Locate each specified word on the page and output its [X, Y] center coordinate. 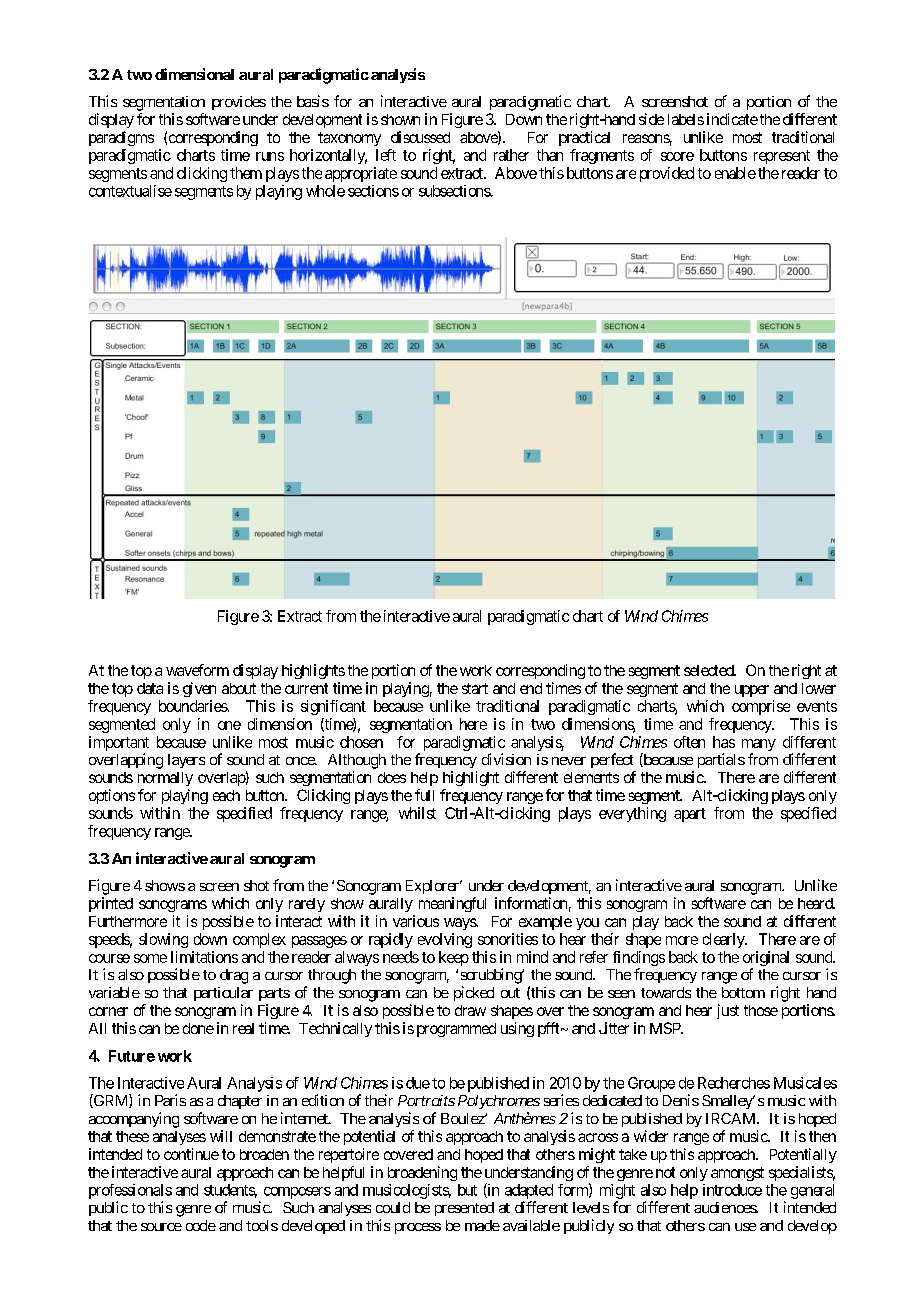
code [201, 1225]
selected [709, 670]
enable [735, 173]
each [226, 795]
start [475, 688]
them [246, 173]
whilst [417, 813]
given [199, 689]
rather [511, 155]
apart [690, 815]
